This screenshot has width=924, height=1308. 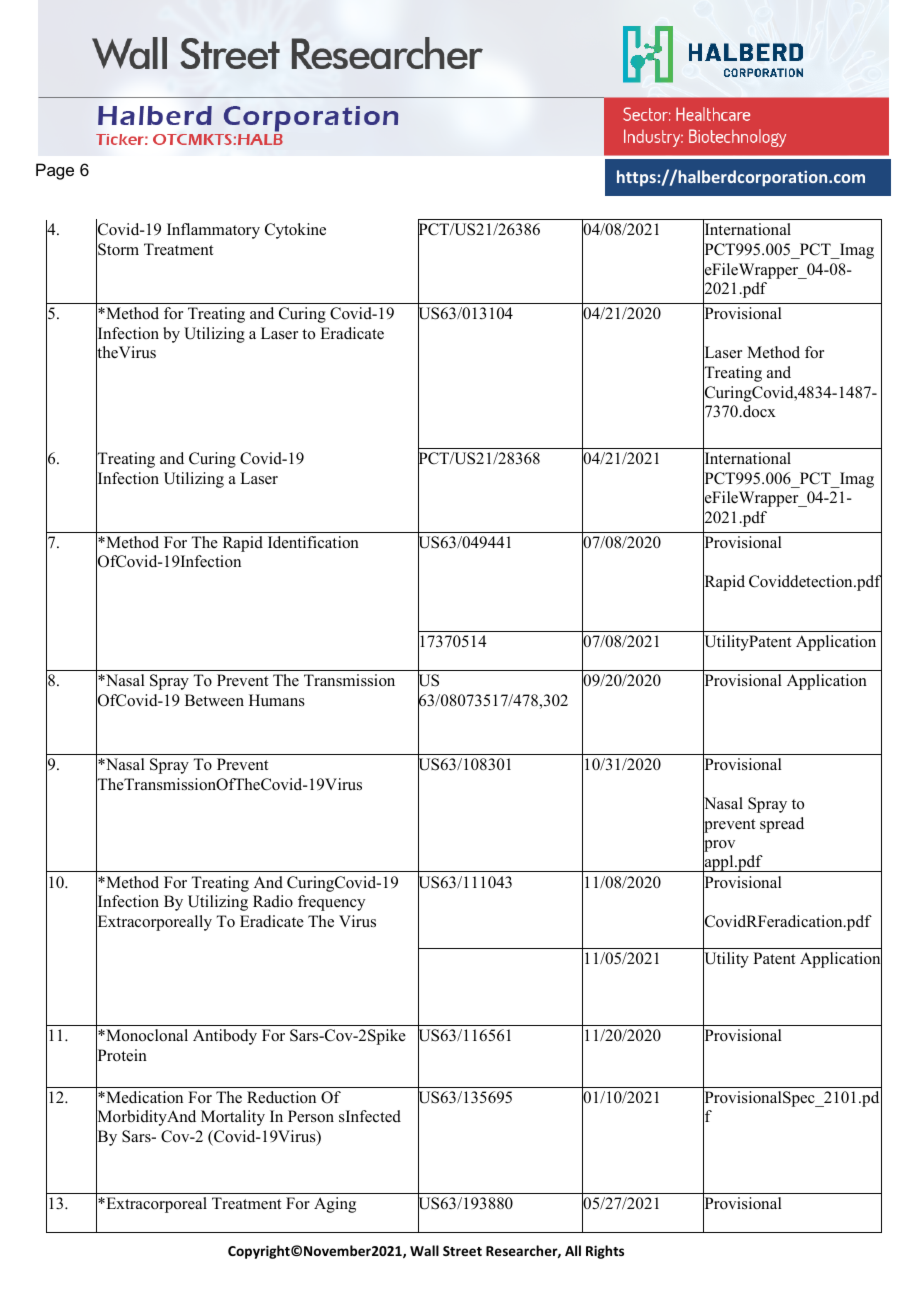 What do you see at coordinates (214, 700) in the screenshot?
I see `Between` at bounding box center [214, 700].
